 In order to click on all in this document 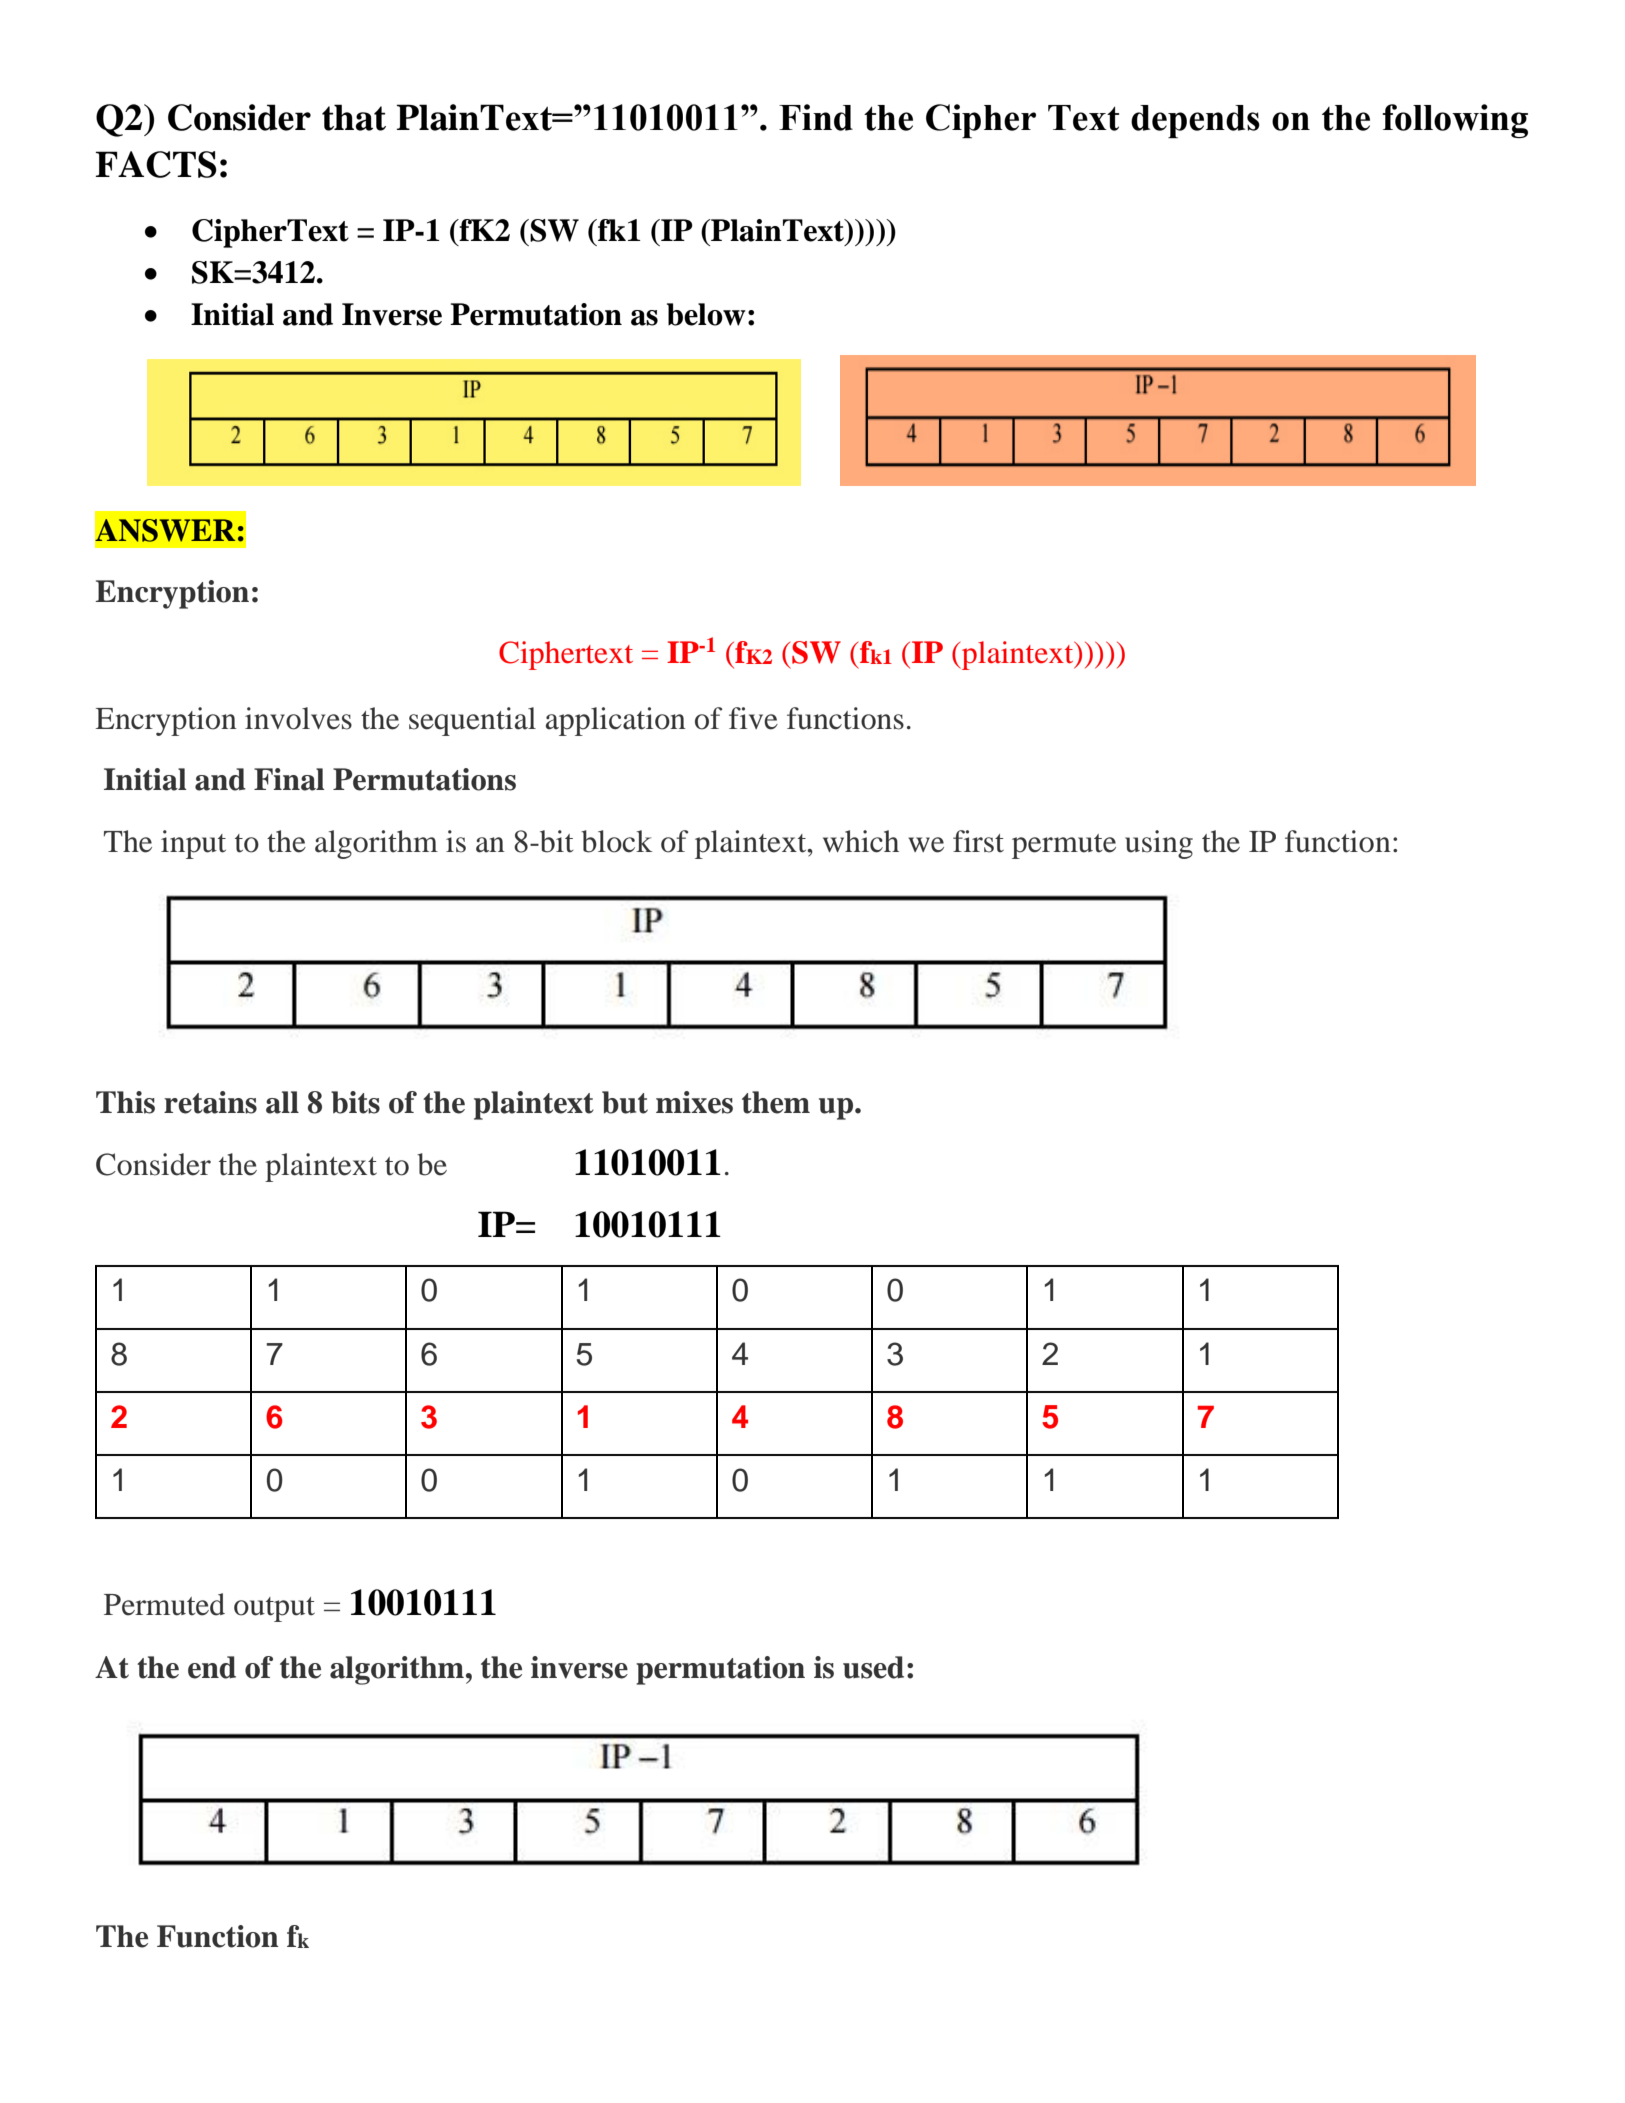, I will do `click(282, 1102)`.
